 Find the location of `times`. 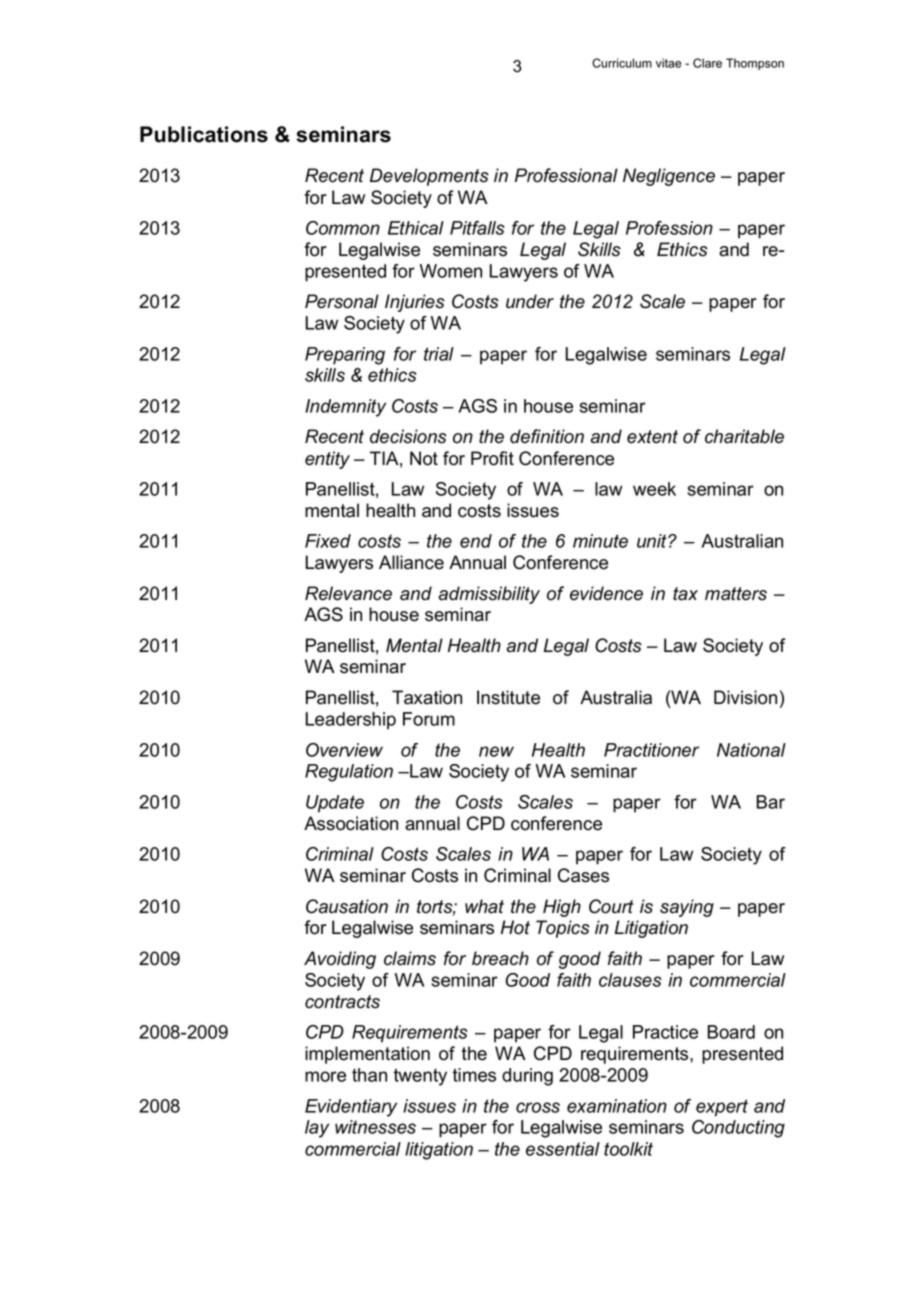

times is located at coordinates (474, 1075).
